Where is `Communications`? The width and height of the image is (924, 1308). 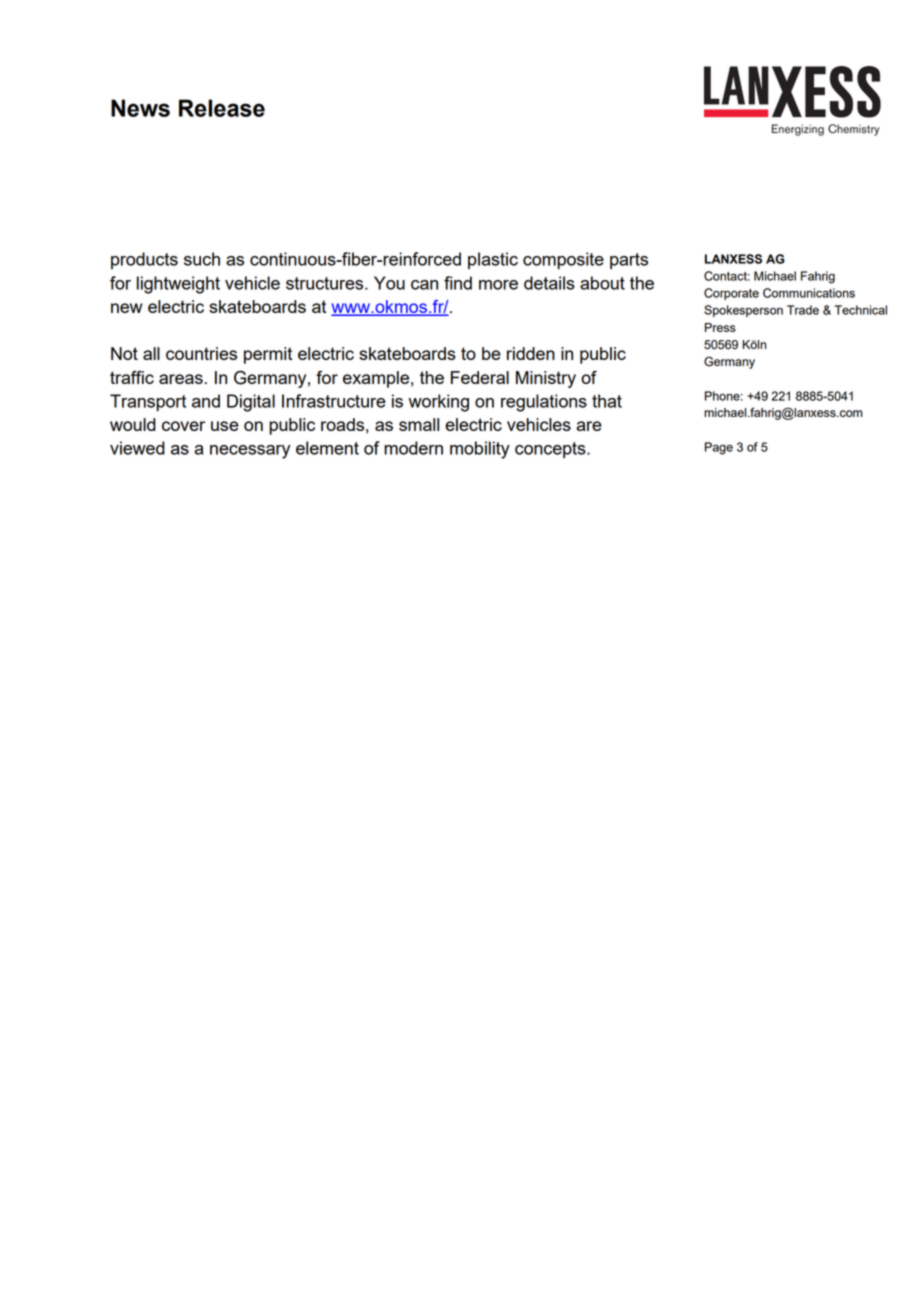 Communications is located at coordinates (809, 293).
